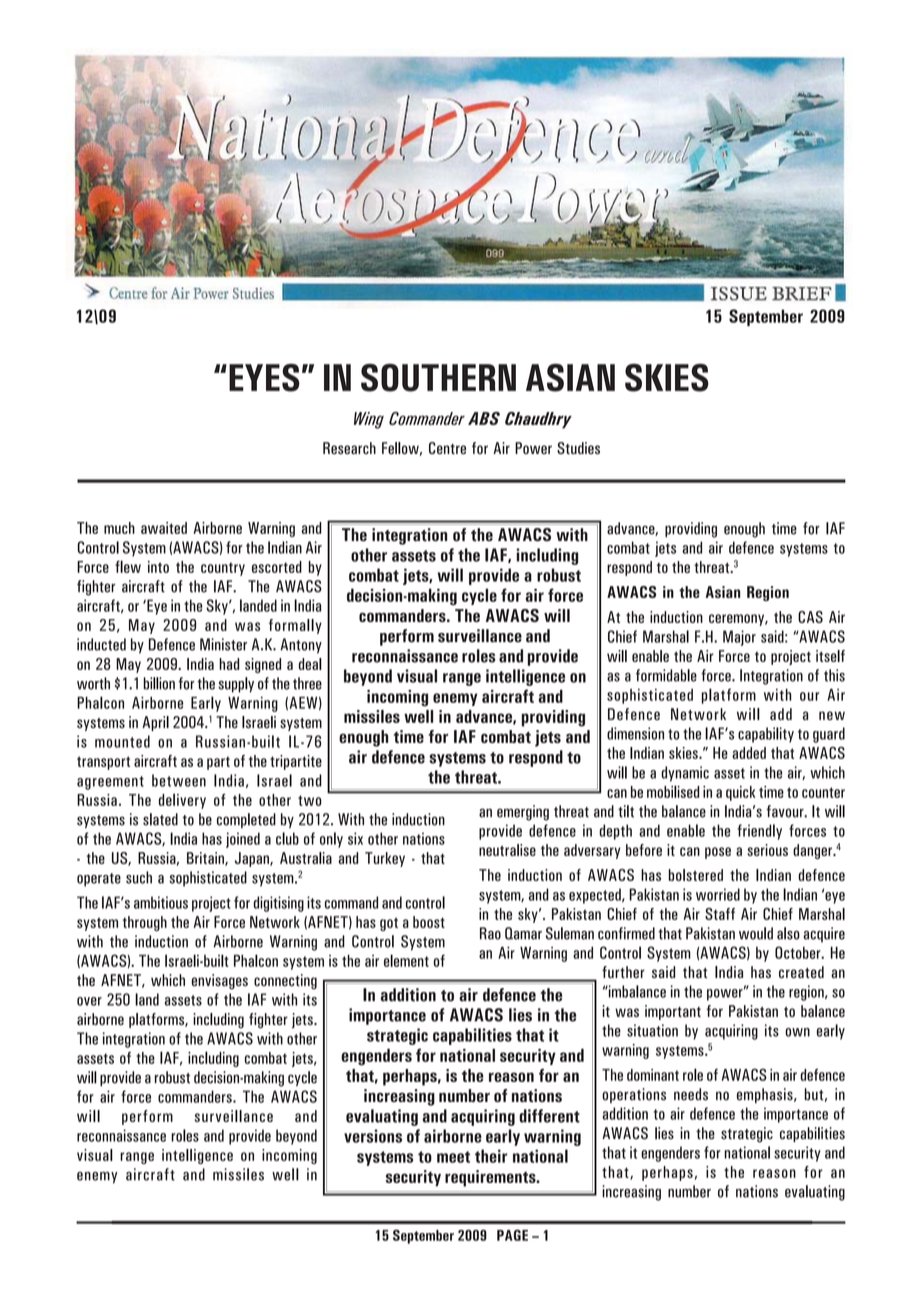  Describe the element at coordinates (740, 793) in the document. I see `quick` at that location.
